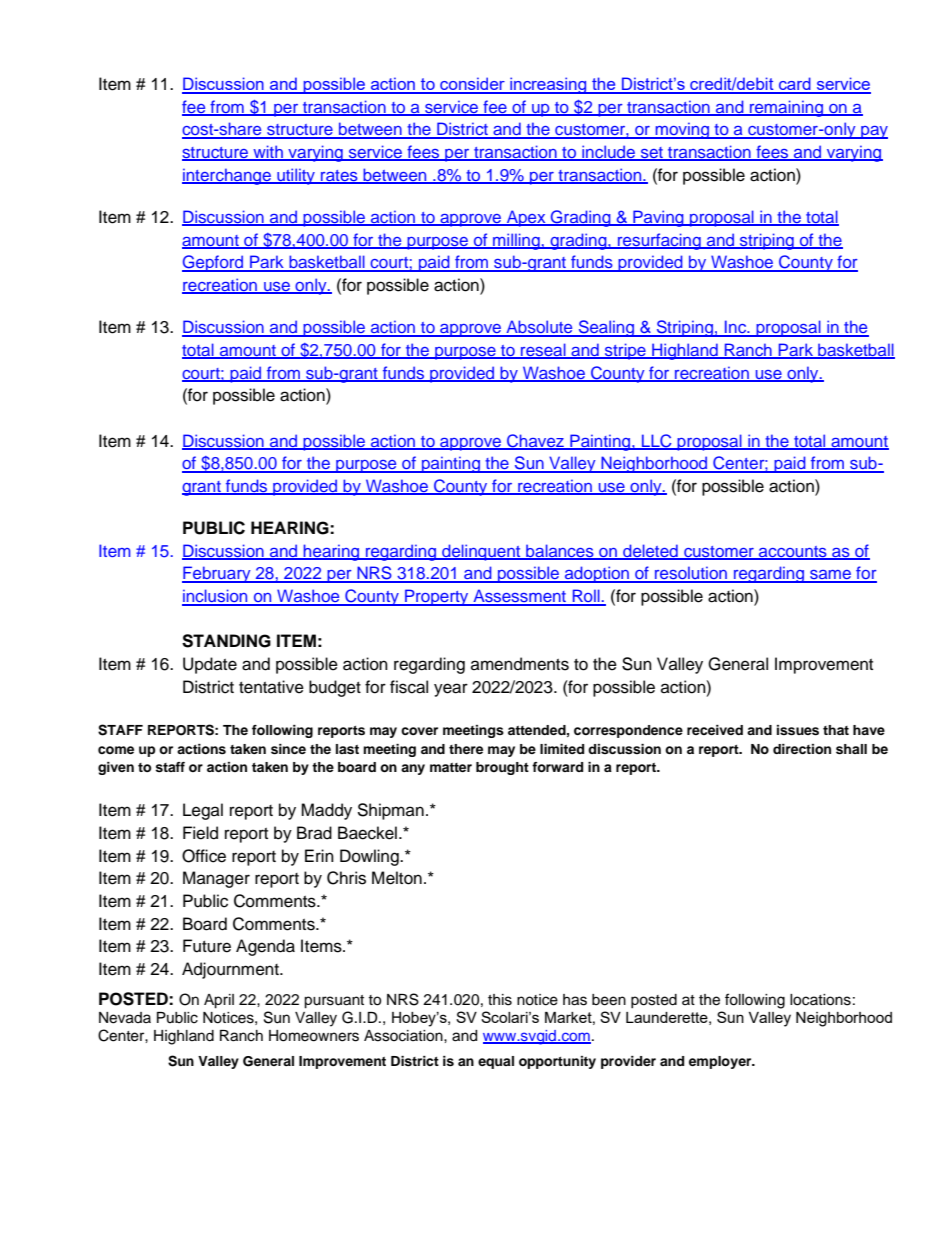  I want to click on consider, so click(472, 85).
